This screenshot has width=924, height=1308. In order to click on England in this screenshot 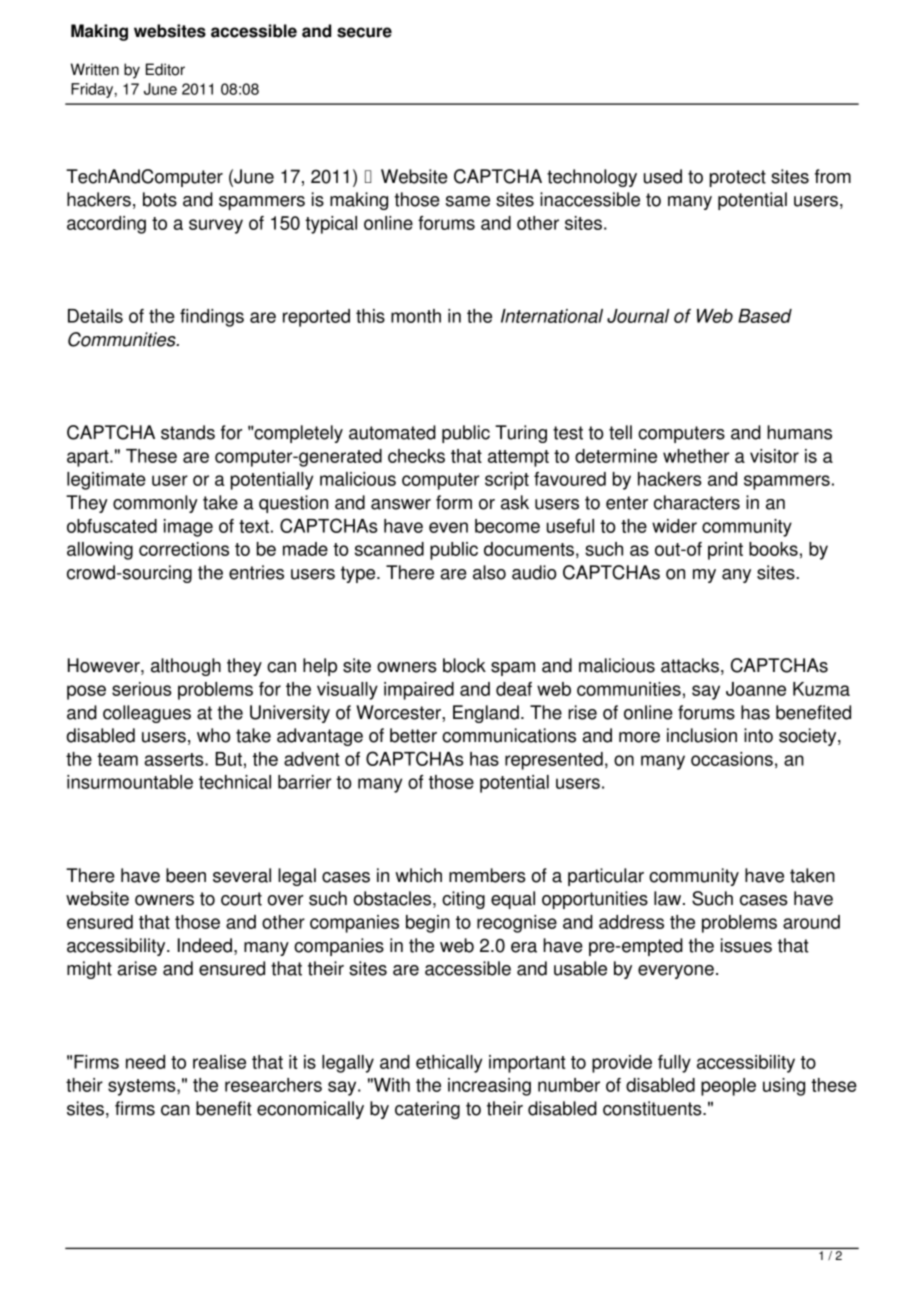, I will do `click(486, 714)`.
